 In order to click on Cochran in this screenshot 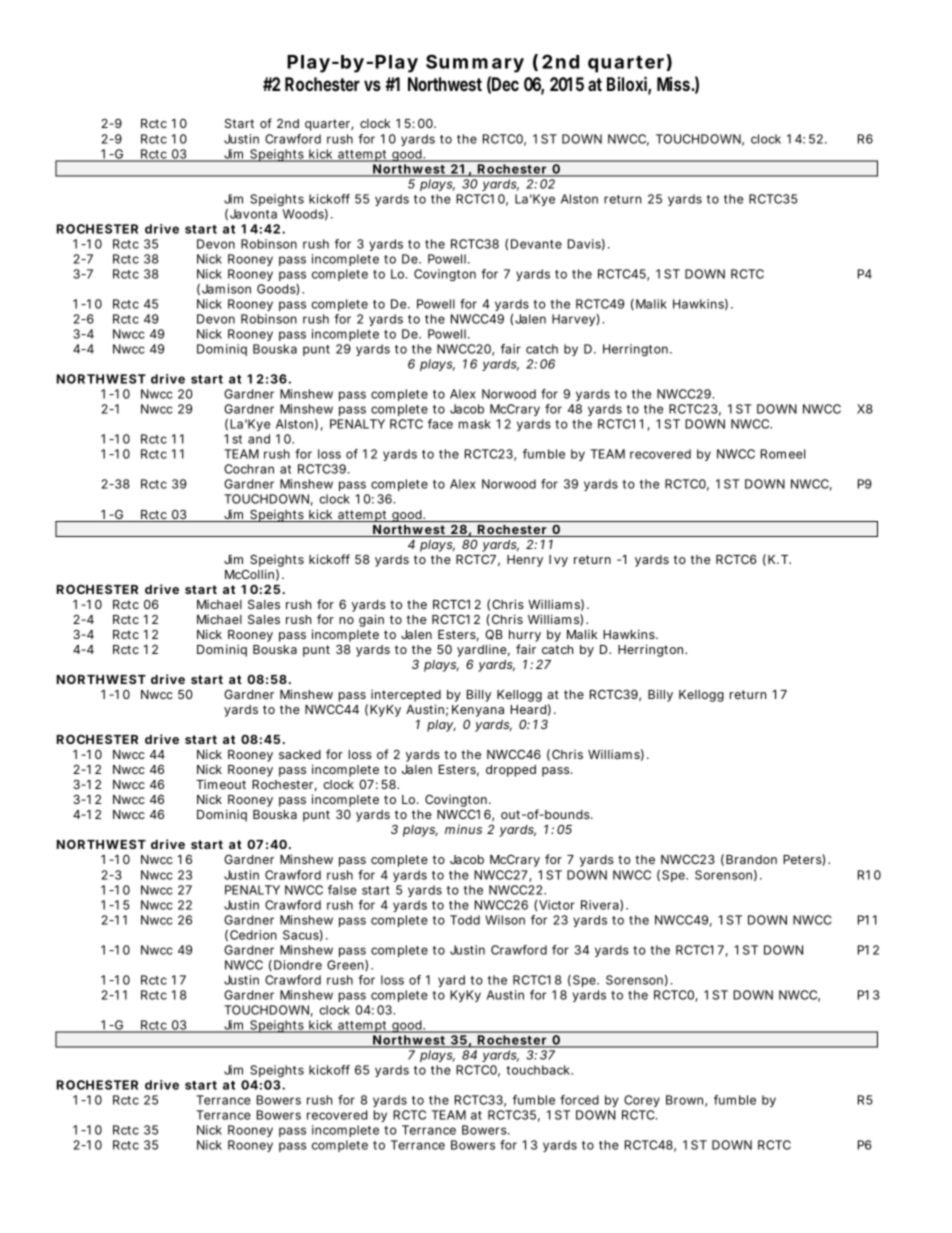, I will do `click(249, 469)`.
